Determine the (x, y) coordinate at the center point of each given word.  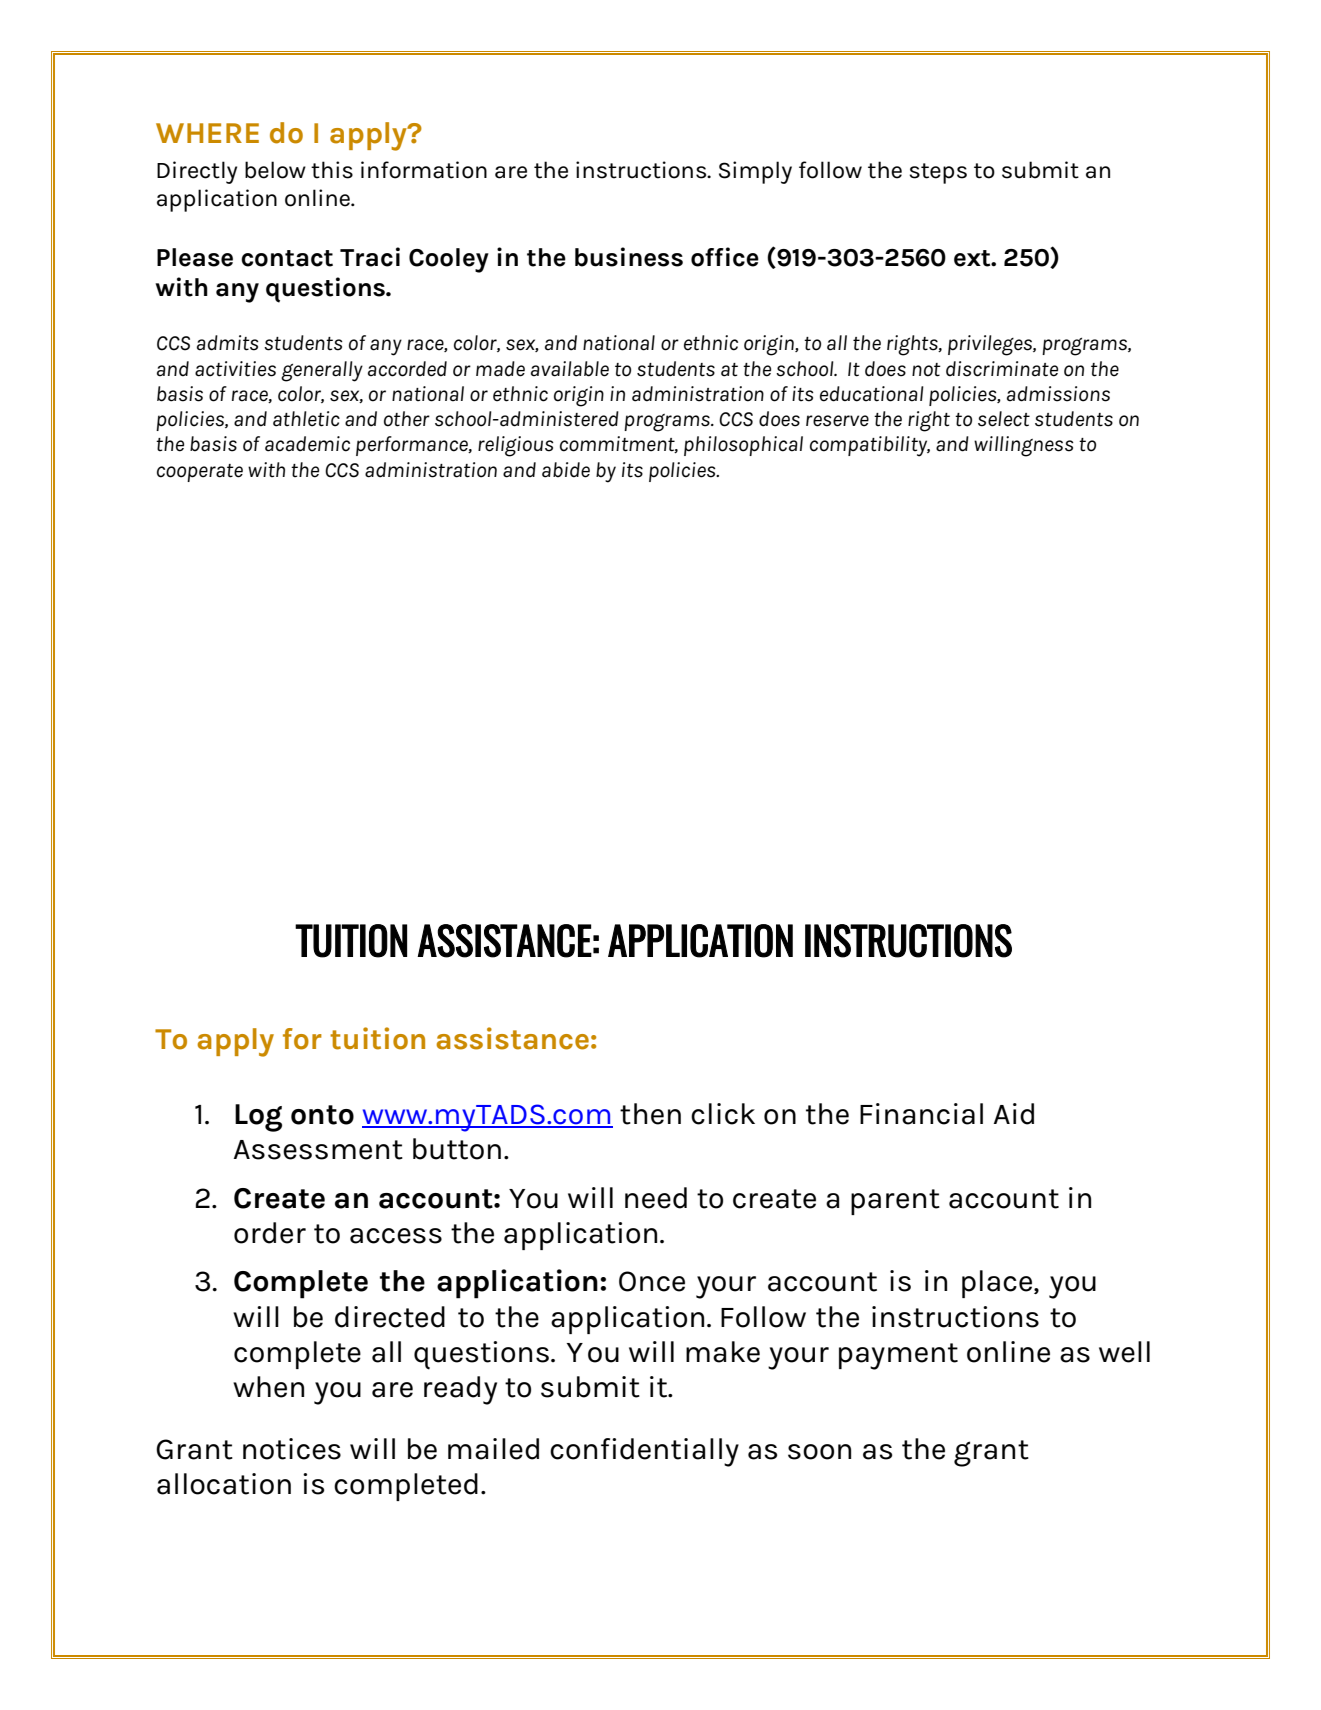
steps (938, 173)
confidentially (644, 1452)
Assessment (318, 1150)
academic (307, 444)
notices (292, 1449)
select (1004, 419)
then (650, 1114)
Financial (921, 1114)
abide (566, 470)
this (332, 170)
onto (322, 1115)
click (723, 1114)
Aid (1014, 1114)
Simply (755, 172)
